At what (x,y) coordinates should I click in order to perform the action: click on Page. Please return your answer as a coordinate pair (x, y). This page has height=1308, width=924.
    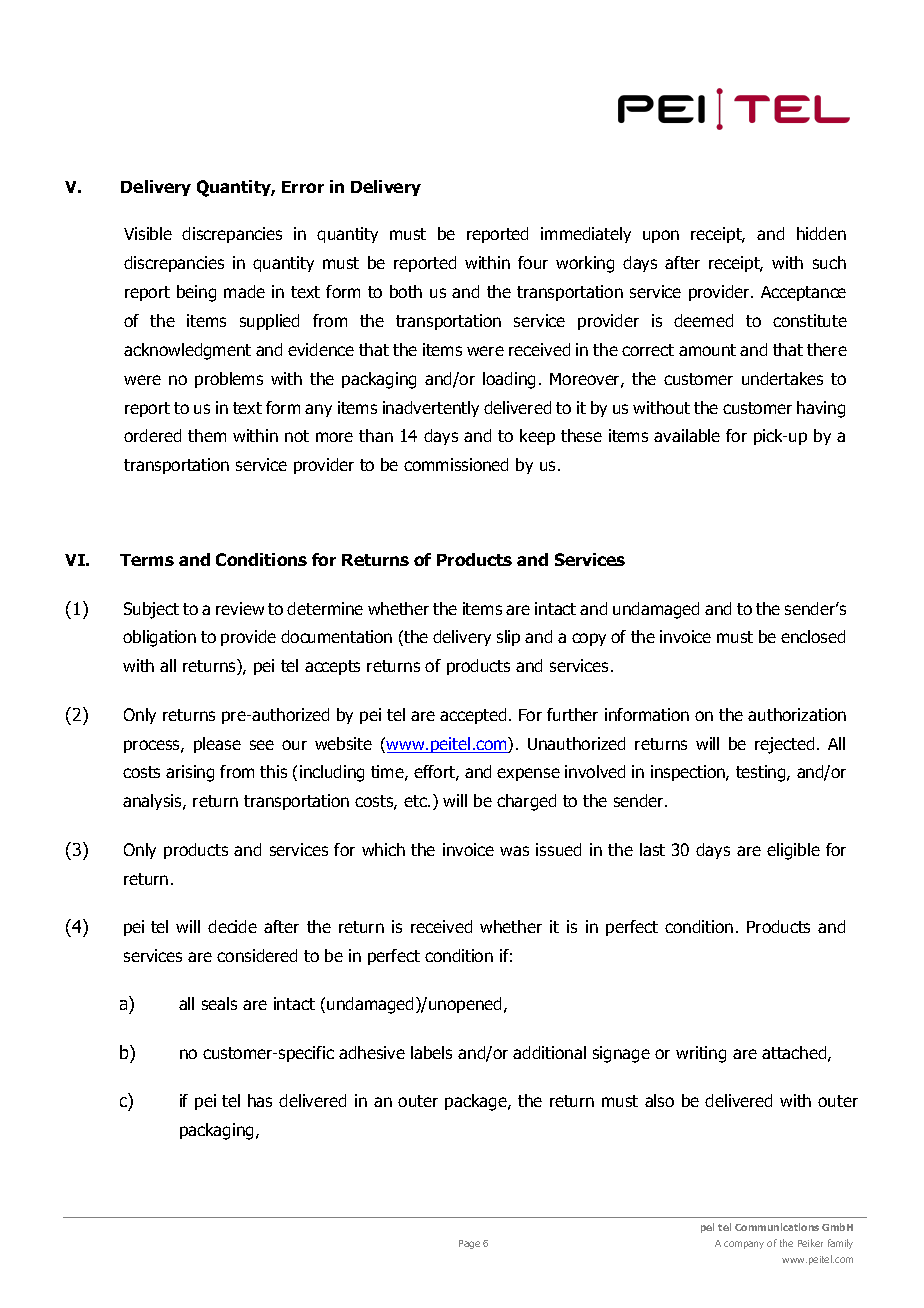
    Looking at the image, I should click on (469, 1244).
